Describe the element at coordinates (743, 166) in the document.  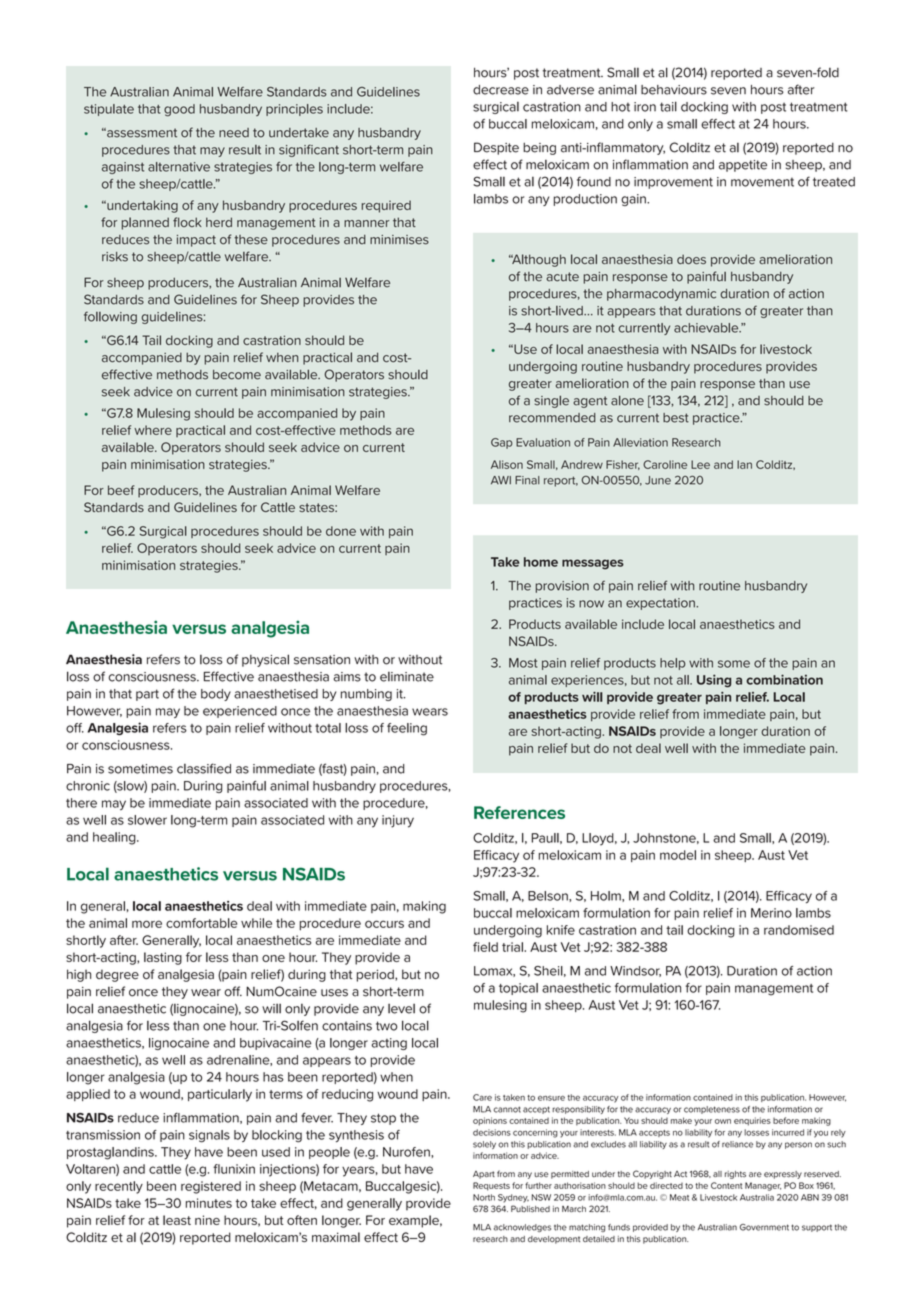
I see `appetite` at that location.
